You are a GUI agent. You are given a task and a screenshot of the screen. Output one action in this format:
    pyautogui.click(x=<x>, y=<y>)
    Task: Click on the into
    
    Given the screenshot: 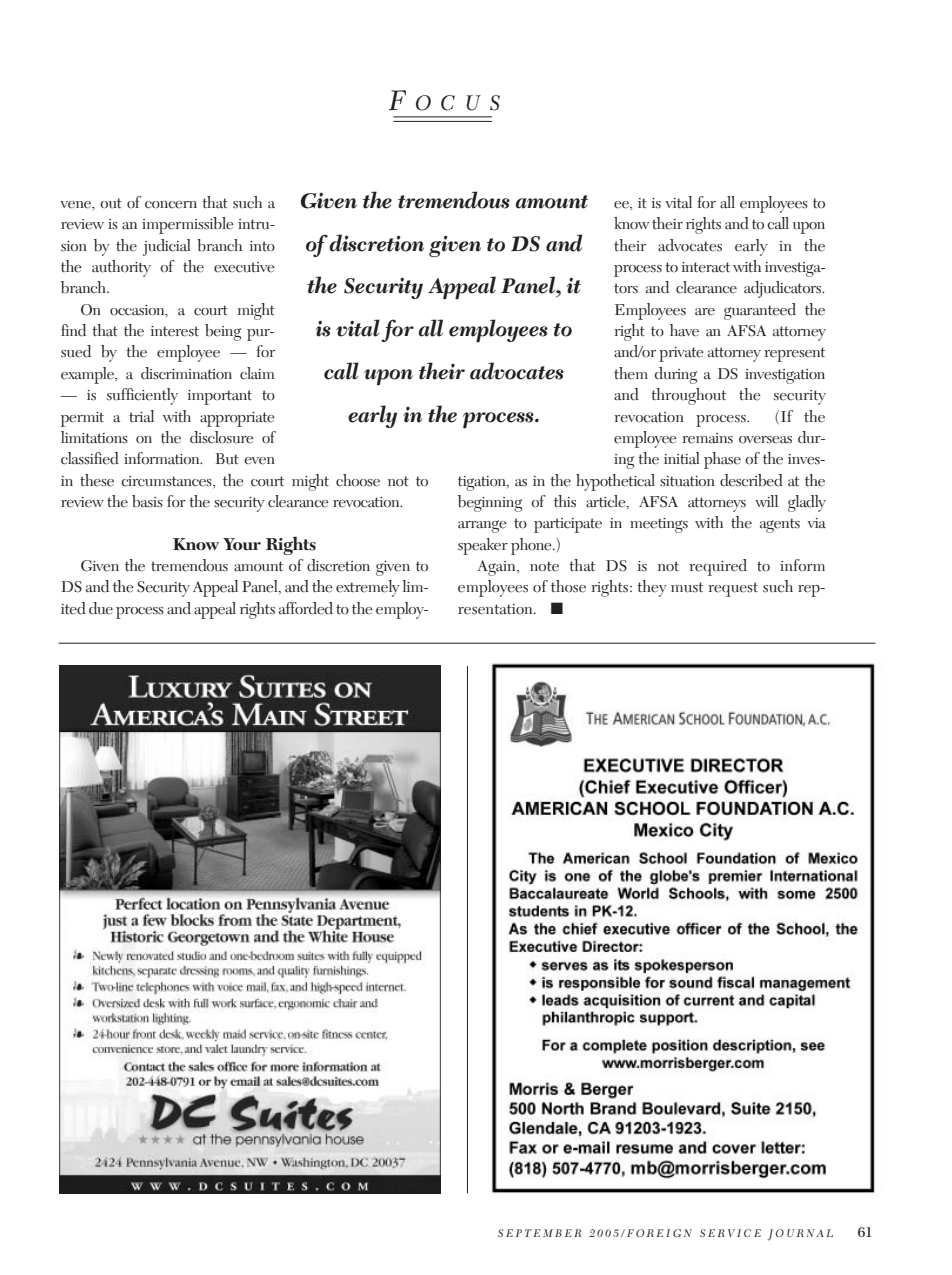 What is the action you would take?
    pyautogui.click(x=262, y=246)
